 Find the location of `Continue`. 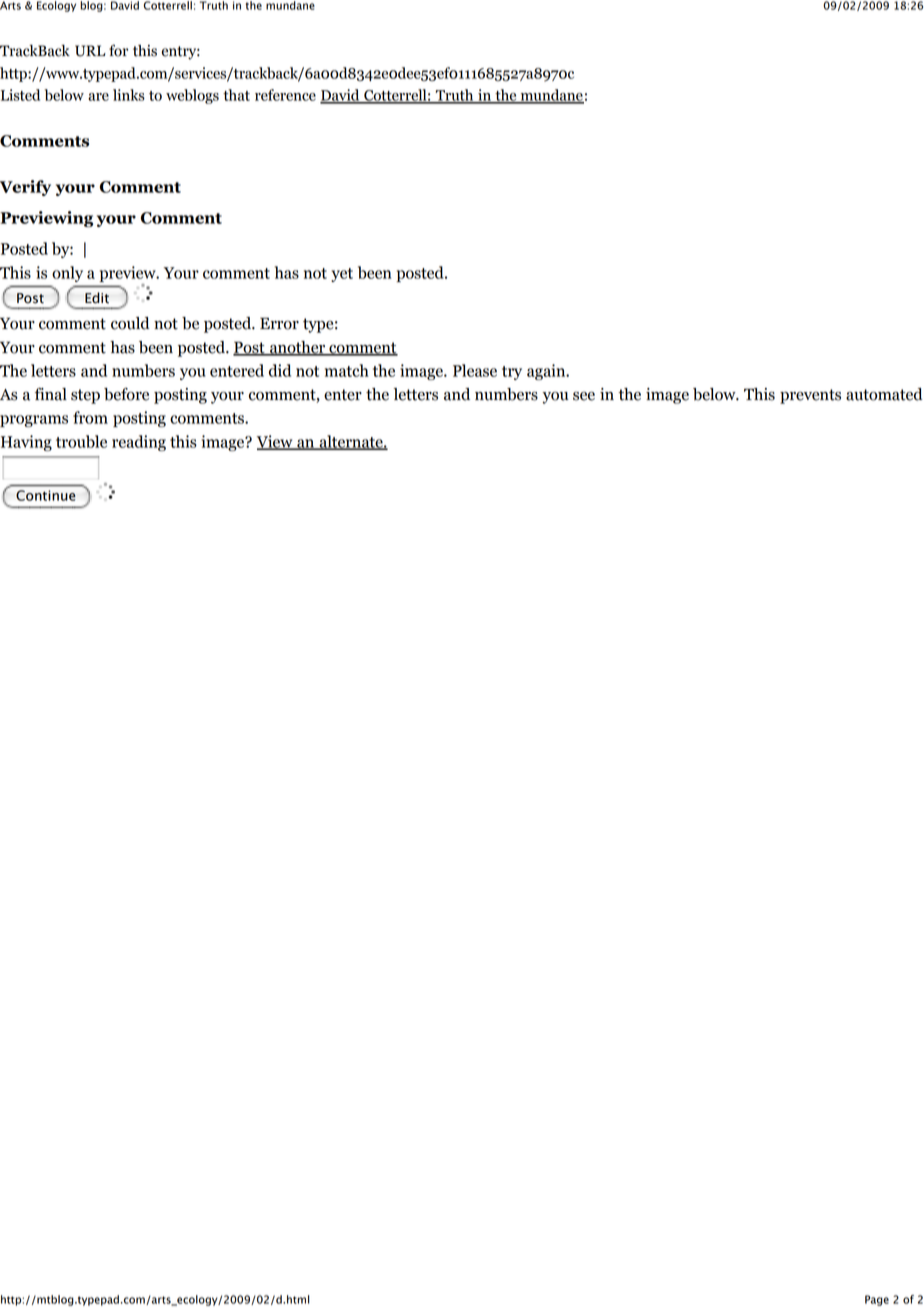

Continue is located at coordinates (46, 495).
